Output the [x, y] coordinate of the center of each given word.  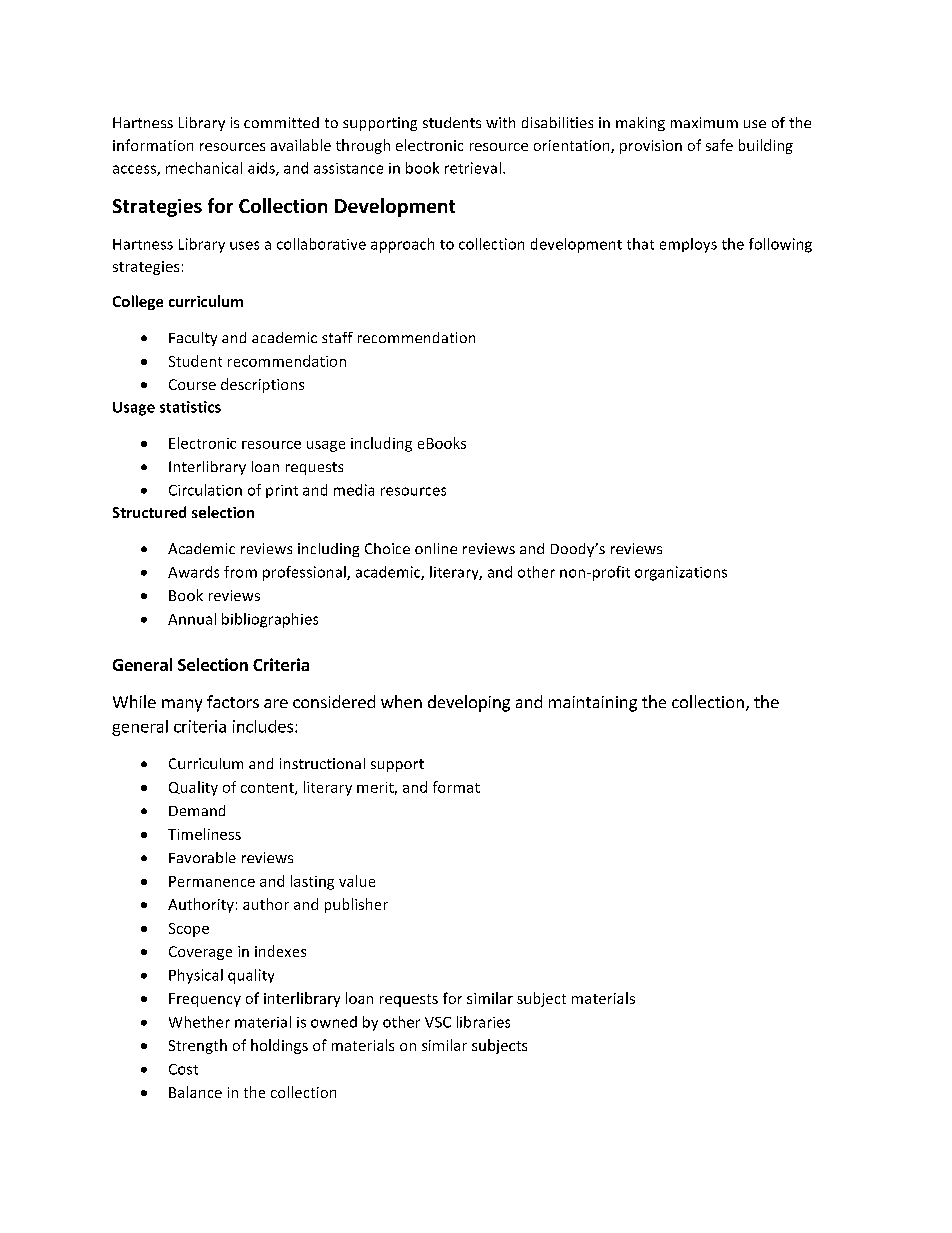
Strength [198, 1046]
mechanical [204, 168]
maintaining [593, 704]
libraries [483, 1022]
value [357, 881]
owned [334, 1022]
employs [688, 245]
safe [719, 145]
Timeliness [204, 834]
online [436, 548]
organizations [681, 573]
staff [337, 337]
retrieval [473, 168]
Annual [192, 619]
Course [192, 384]
